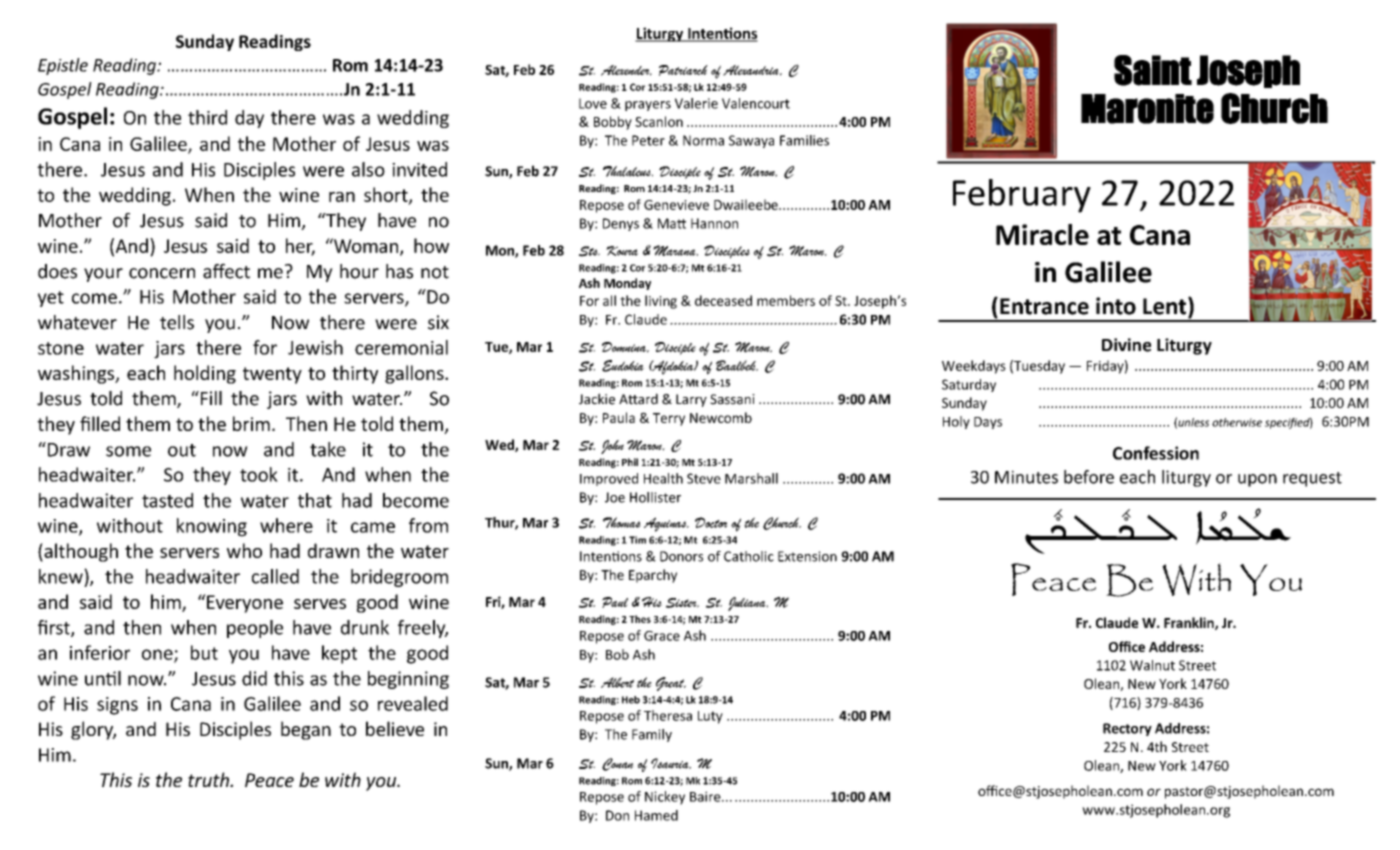  What do you see at coordinates (1190, 623) in the page?
I see `Franklin` at bounding box center [1190, 623].
